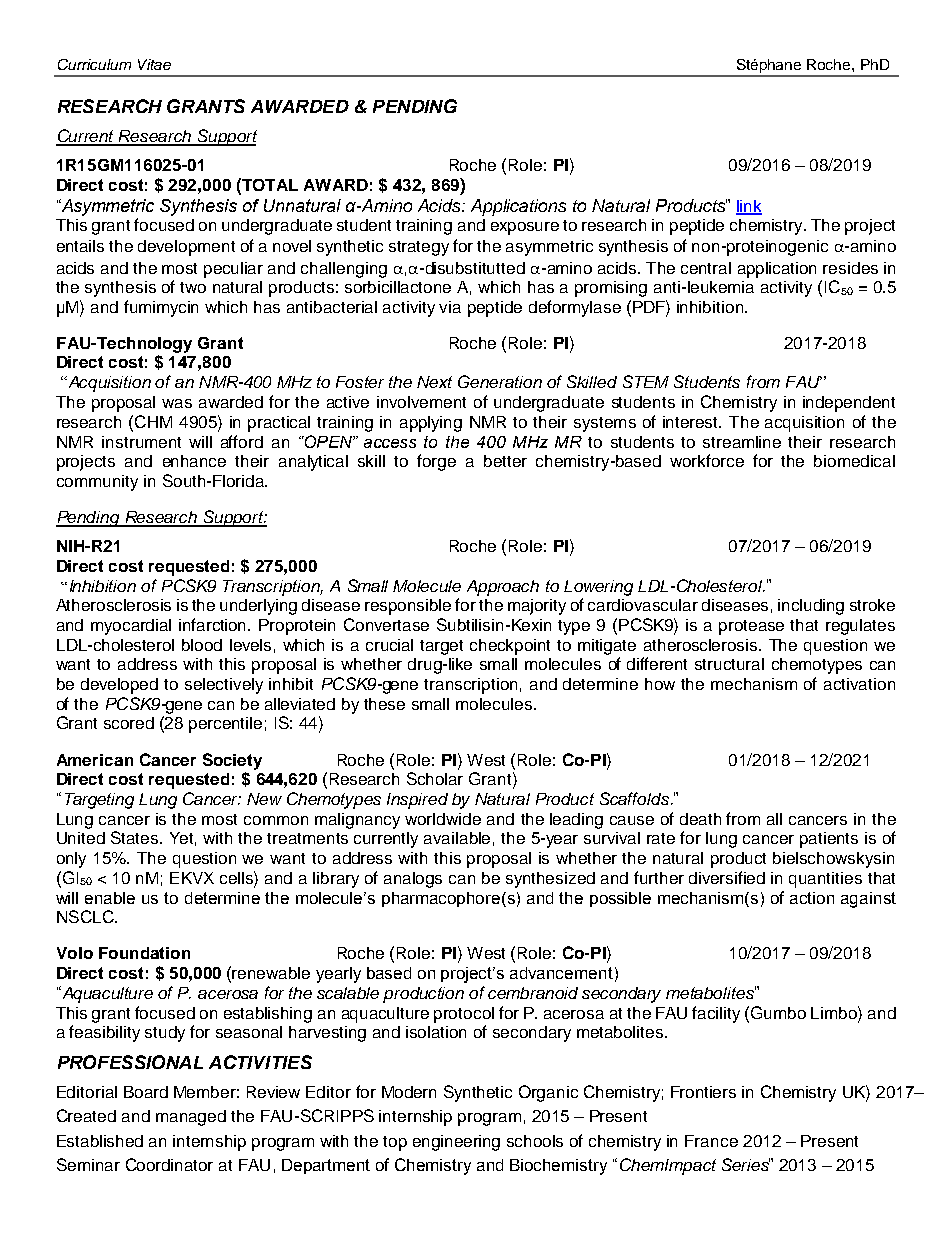 Image resolution: width=952 pixels, height=1233 pixels. I want to click on exposure, so click(525, 228).
